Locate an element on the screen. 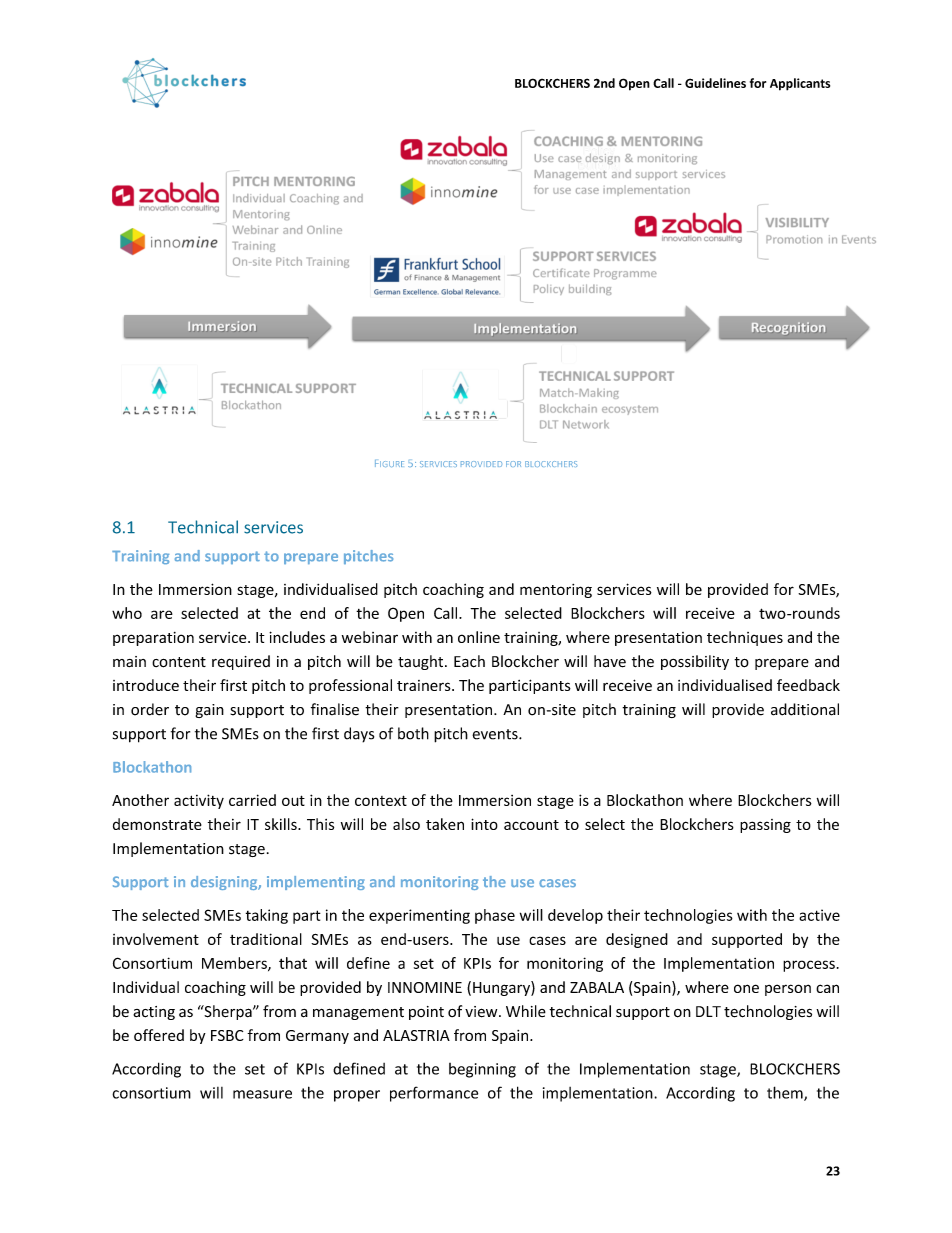 The width and height of the screenshot is (952, 1233). into is located at coordinates (484, 824).
